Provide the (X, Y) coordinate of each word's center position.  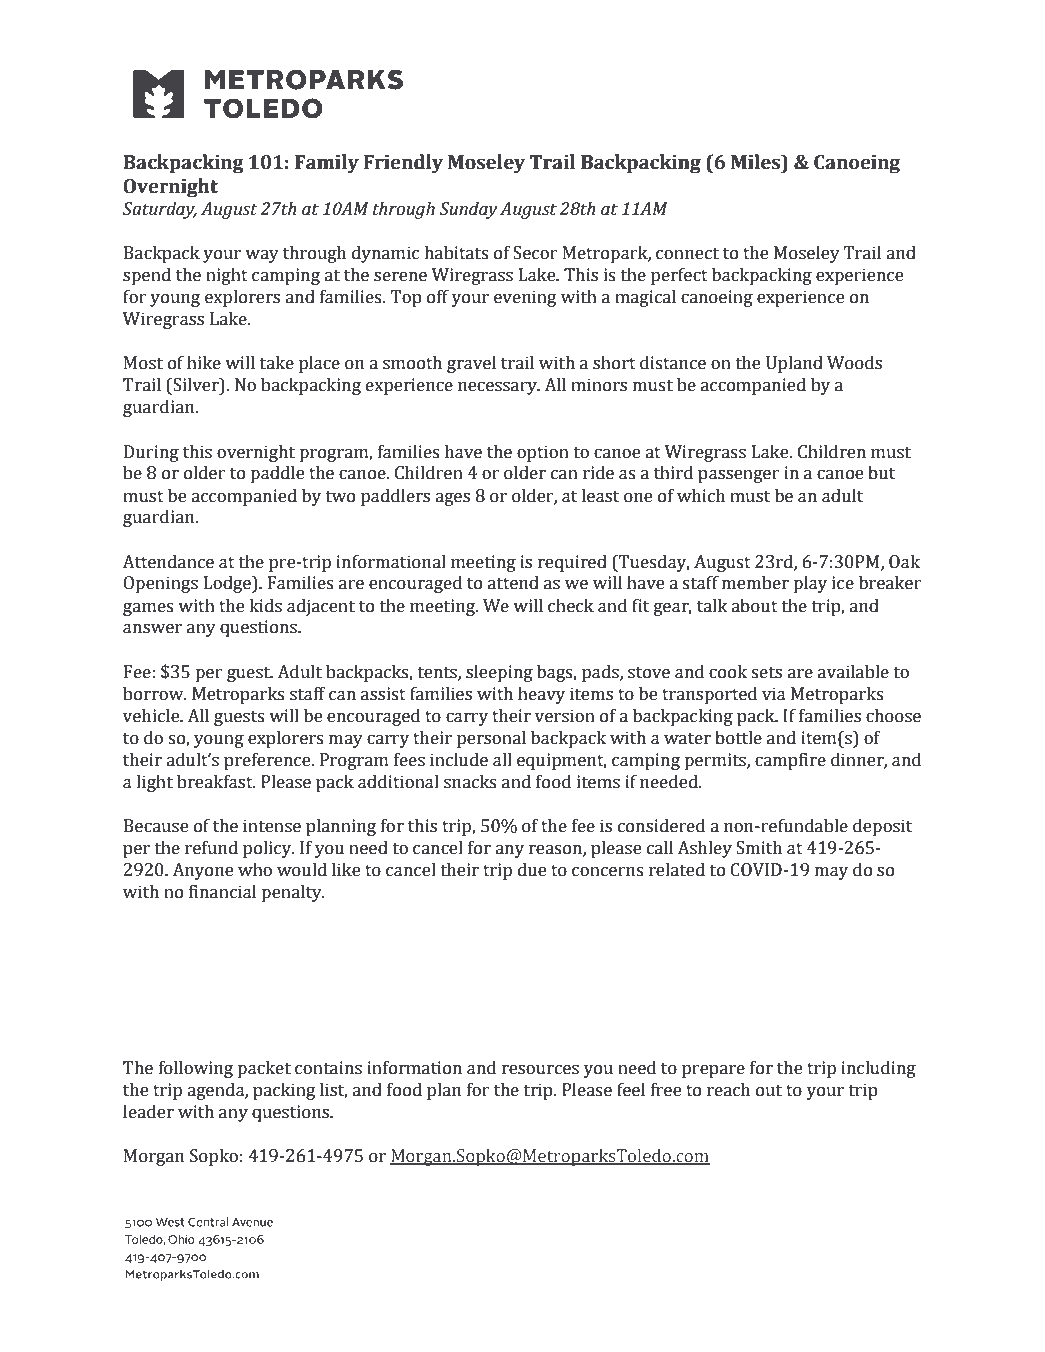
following (196, 1069)
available (853, 671)
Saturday (159, 210)
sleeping (499, 673)
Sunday (468, 210)
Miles (756, 162)
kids (266, 605)
